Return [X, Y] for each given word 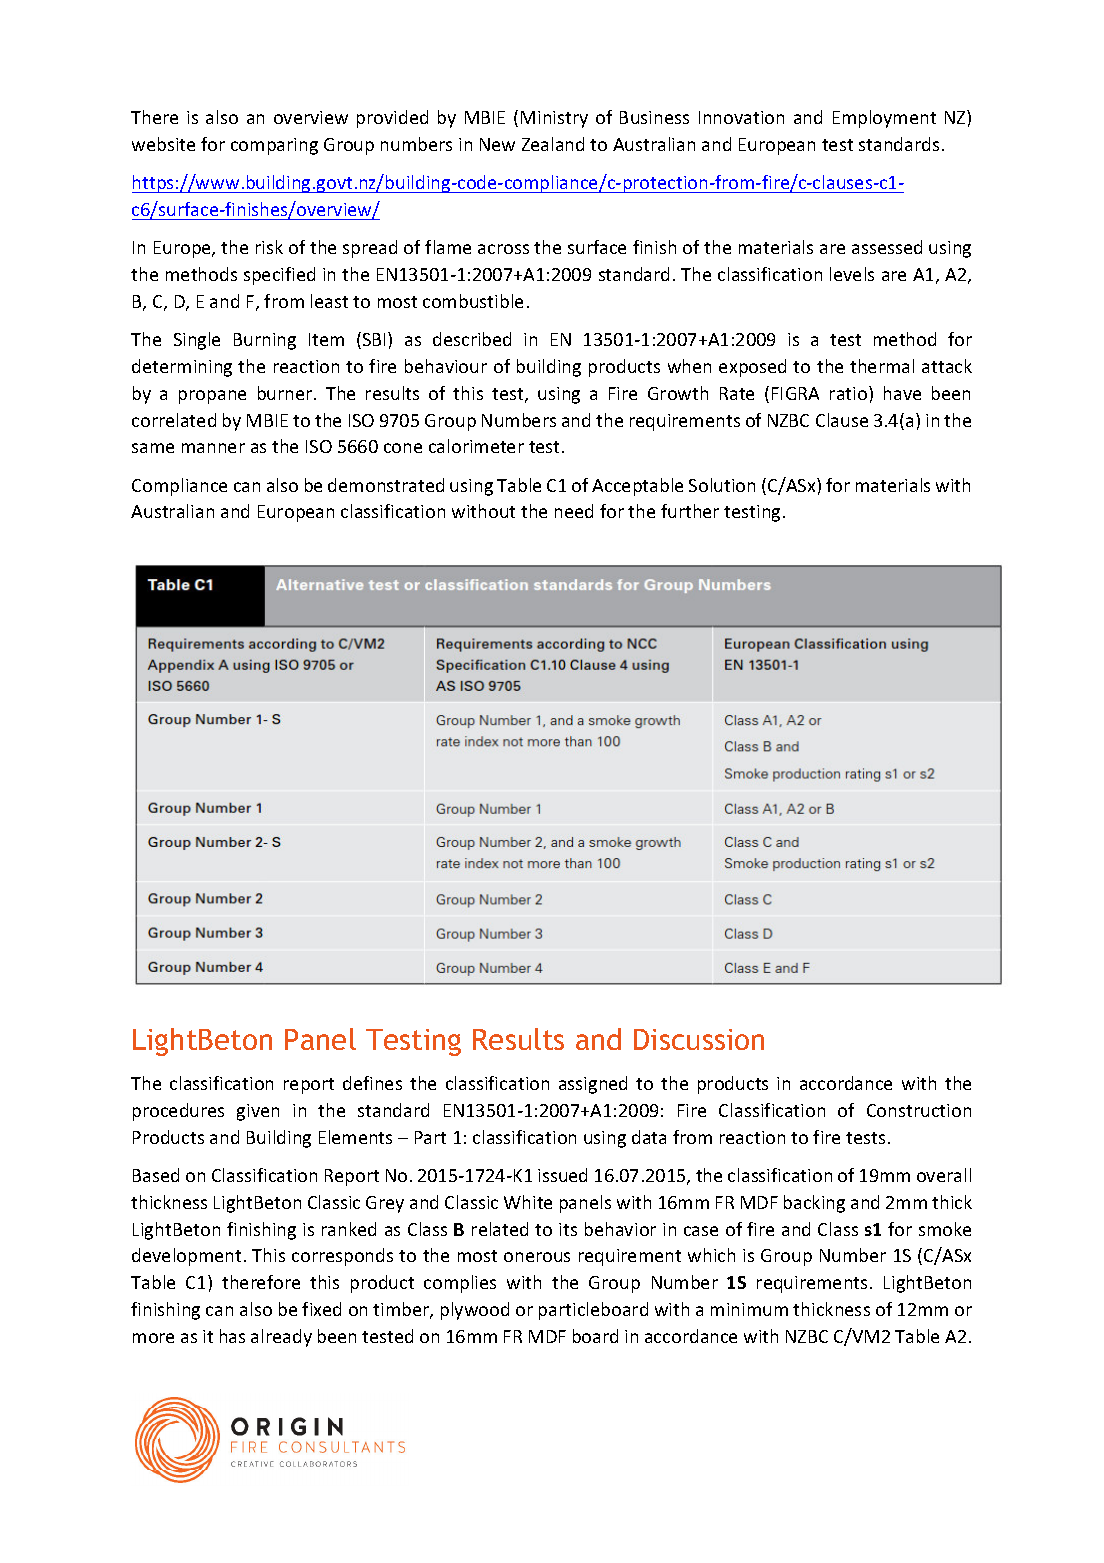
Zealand [553, 144]
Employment [884, 119]
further [690, 511]
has [232, 1336]
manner [213, 448]
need [574, 511]
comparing [274, 146]
